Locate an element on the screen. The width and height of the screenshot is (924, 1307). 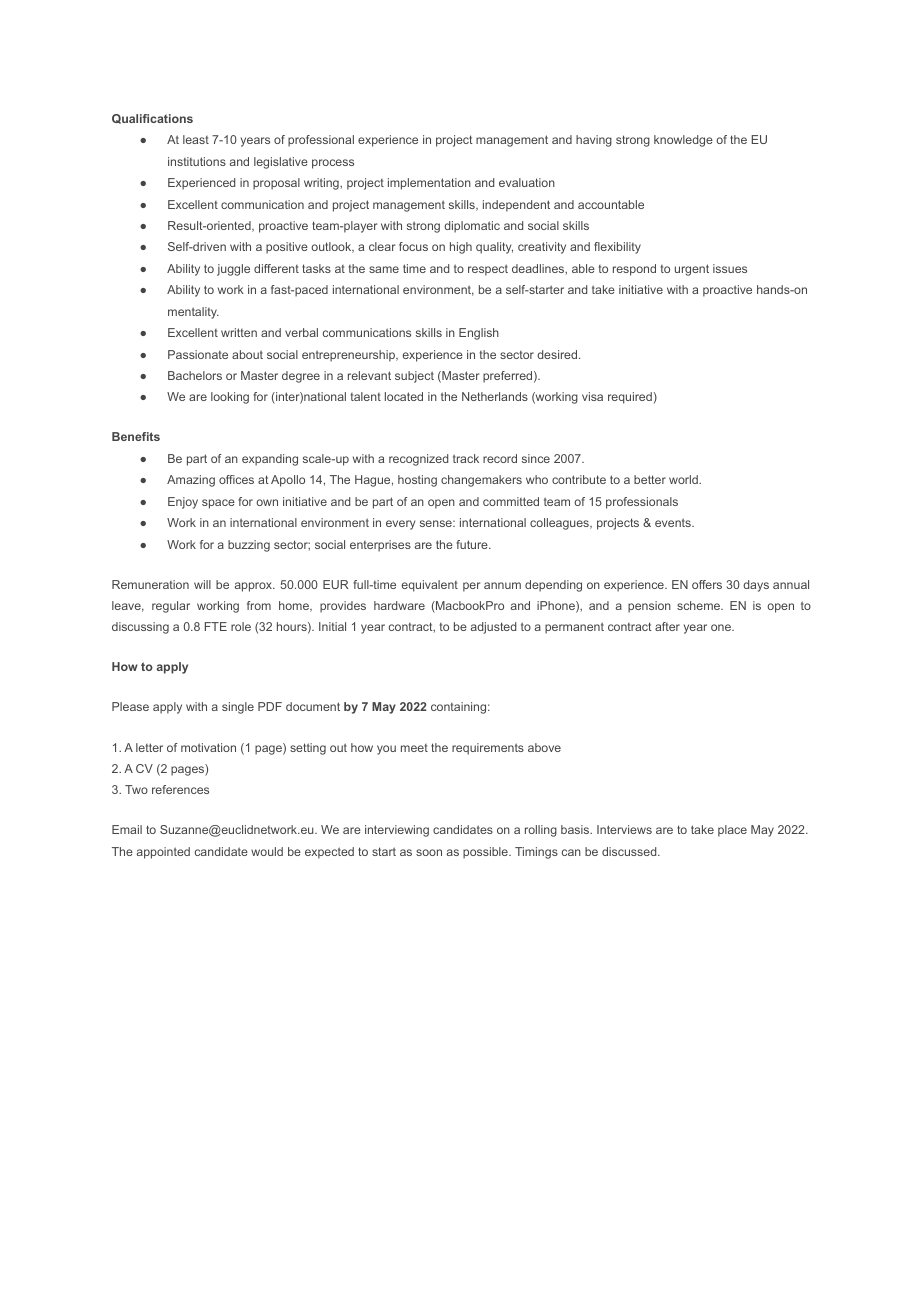
implementation is located at coordinates (429, 184).
